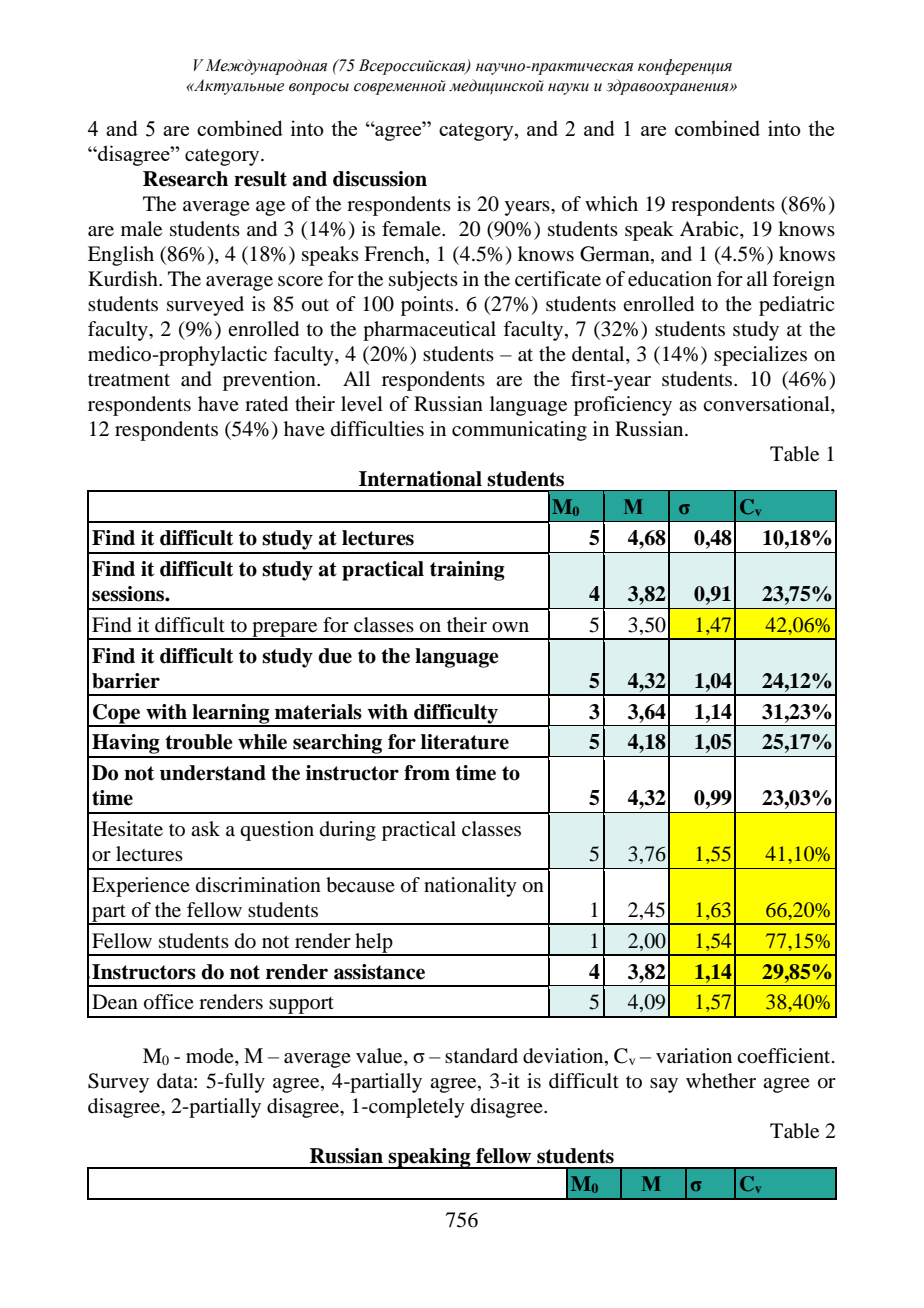 The width and height of the image is (924, 1308). What do you see at coordinates (285, 630) in the image?
I see `prepare` at bounding box center [285, 630].
